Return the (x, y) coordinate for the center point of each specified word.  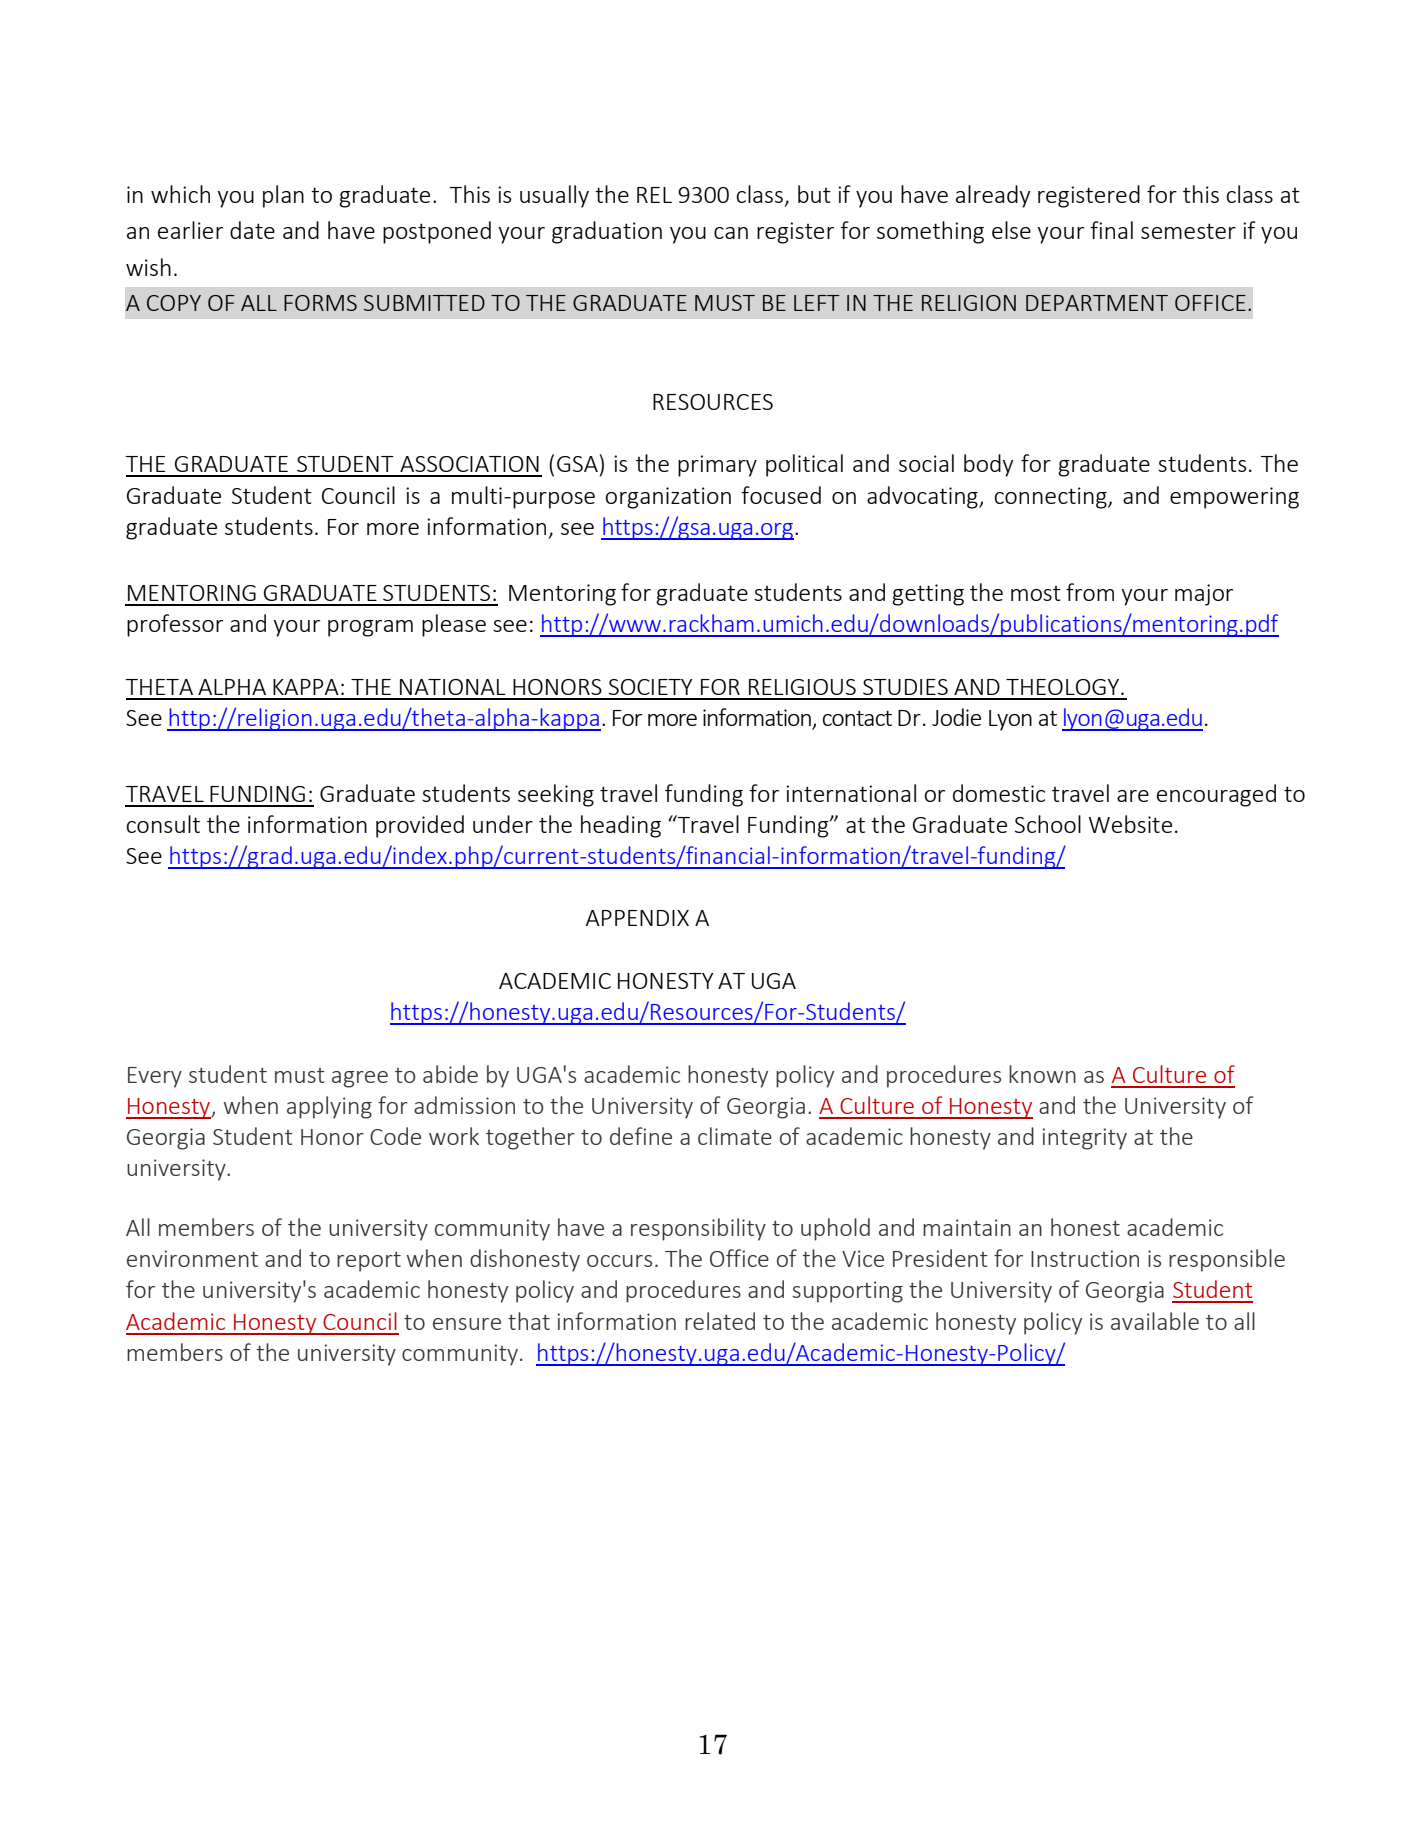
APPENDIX (637, 918)
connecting (1052, 498)
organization (668, 498)
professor (175, 625)
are (1133, 796)
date (252, 230)
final (1111, 230)
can (731, 233)
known (1042, 1074)
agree (360, 1079)
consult (163, 824)
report (369, 1262)
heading (621, 826)
